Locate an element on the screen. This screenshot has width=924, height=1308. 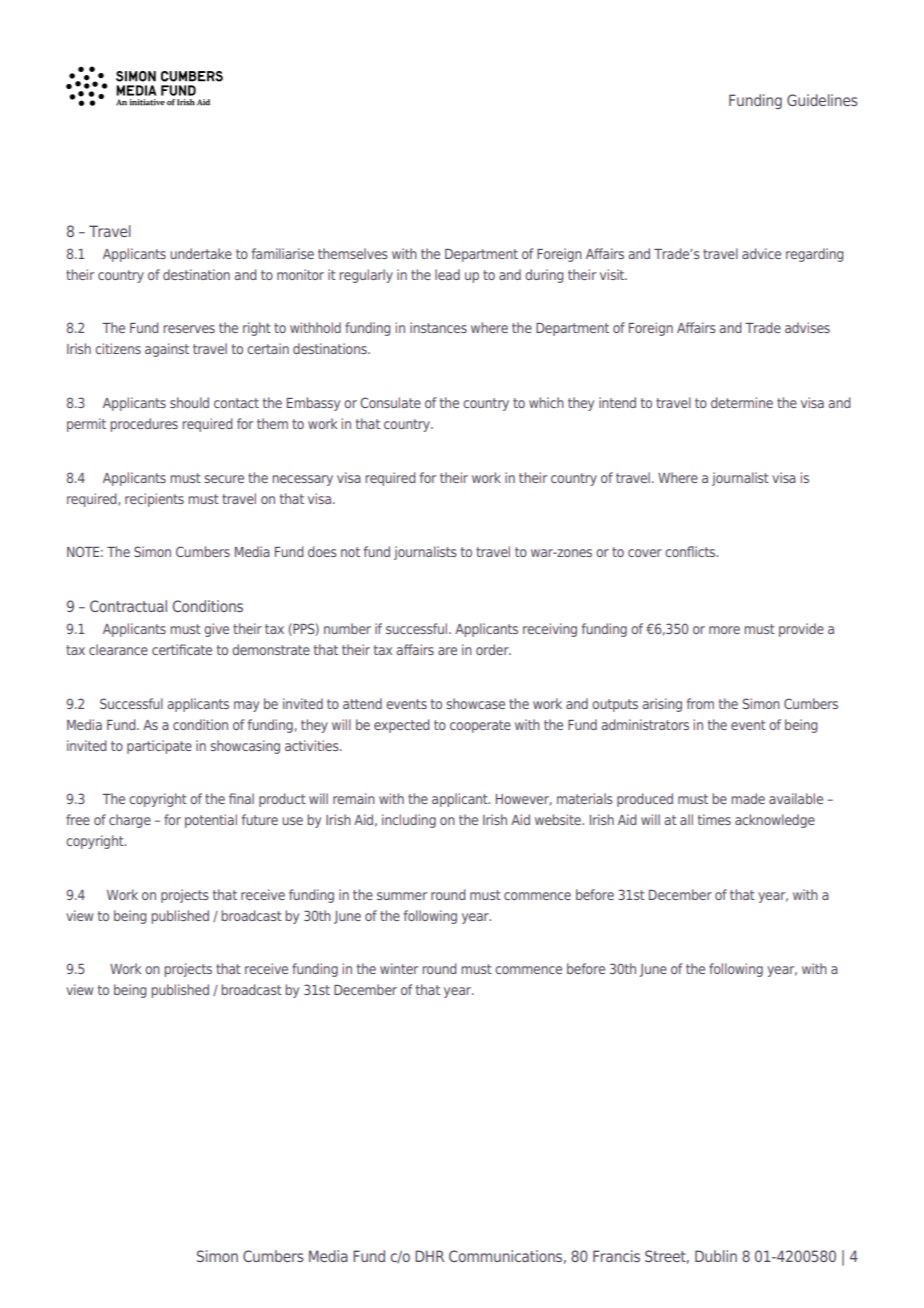
Francis is located at coordinates (616, 1256).
